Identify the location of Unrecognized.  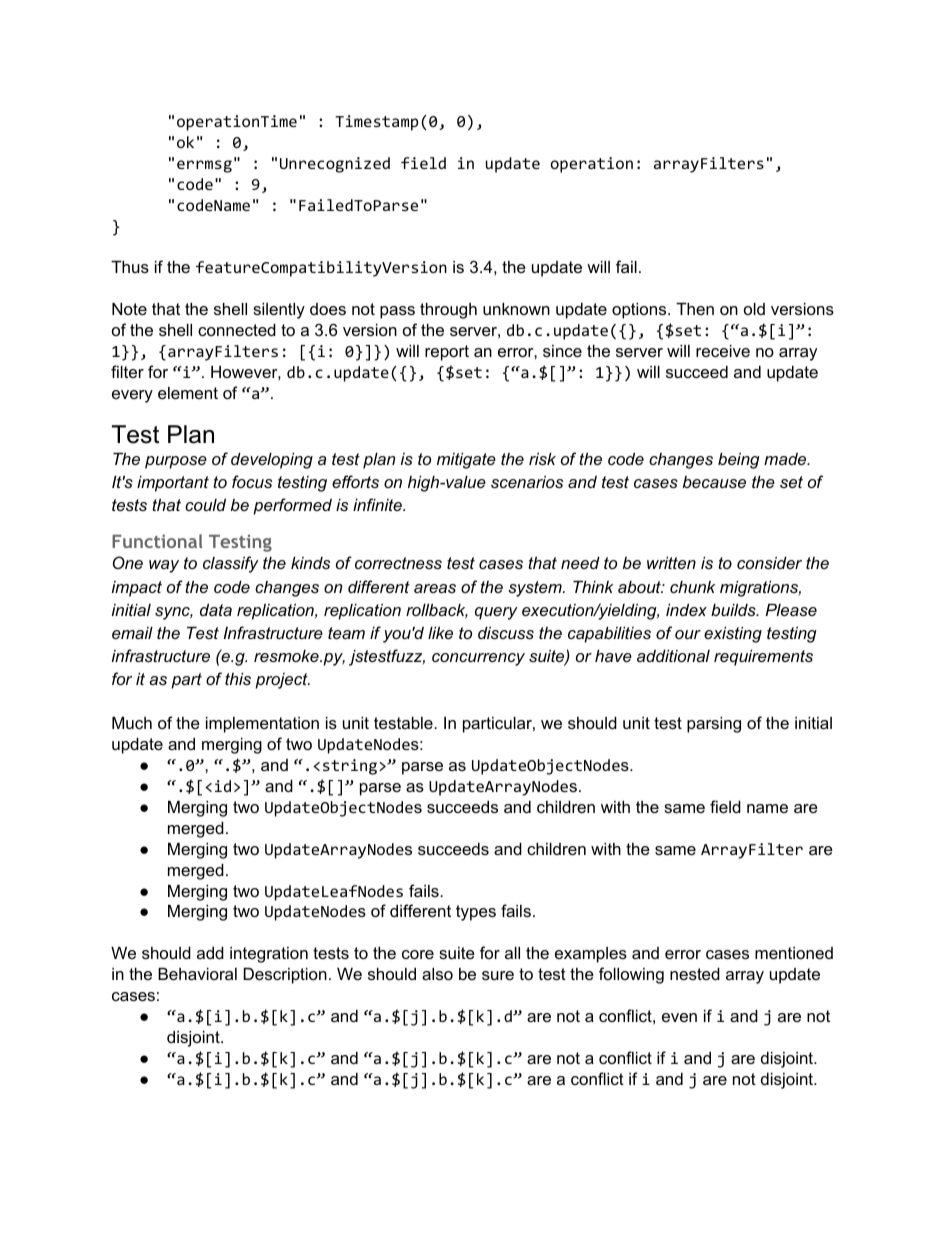
(335, 165).
